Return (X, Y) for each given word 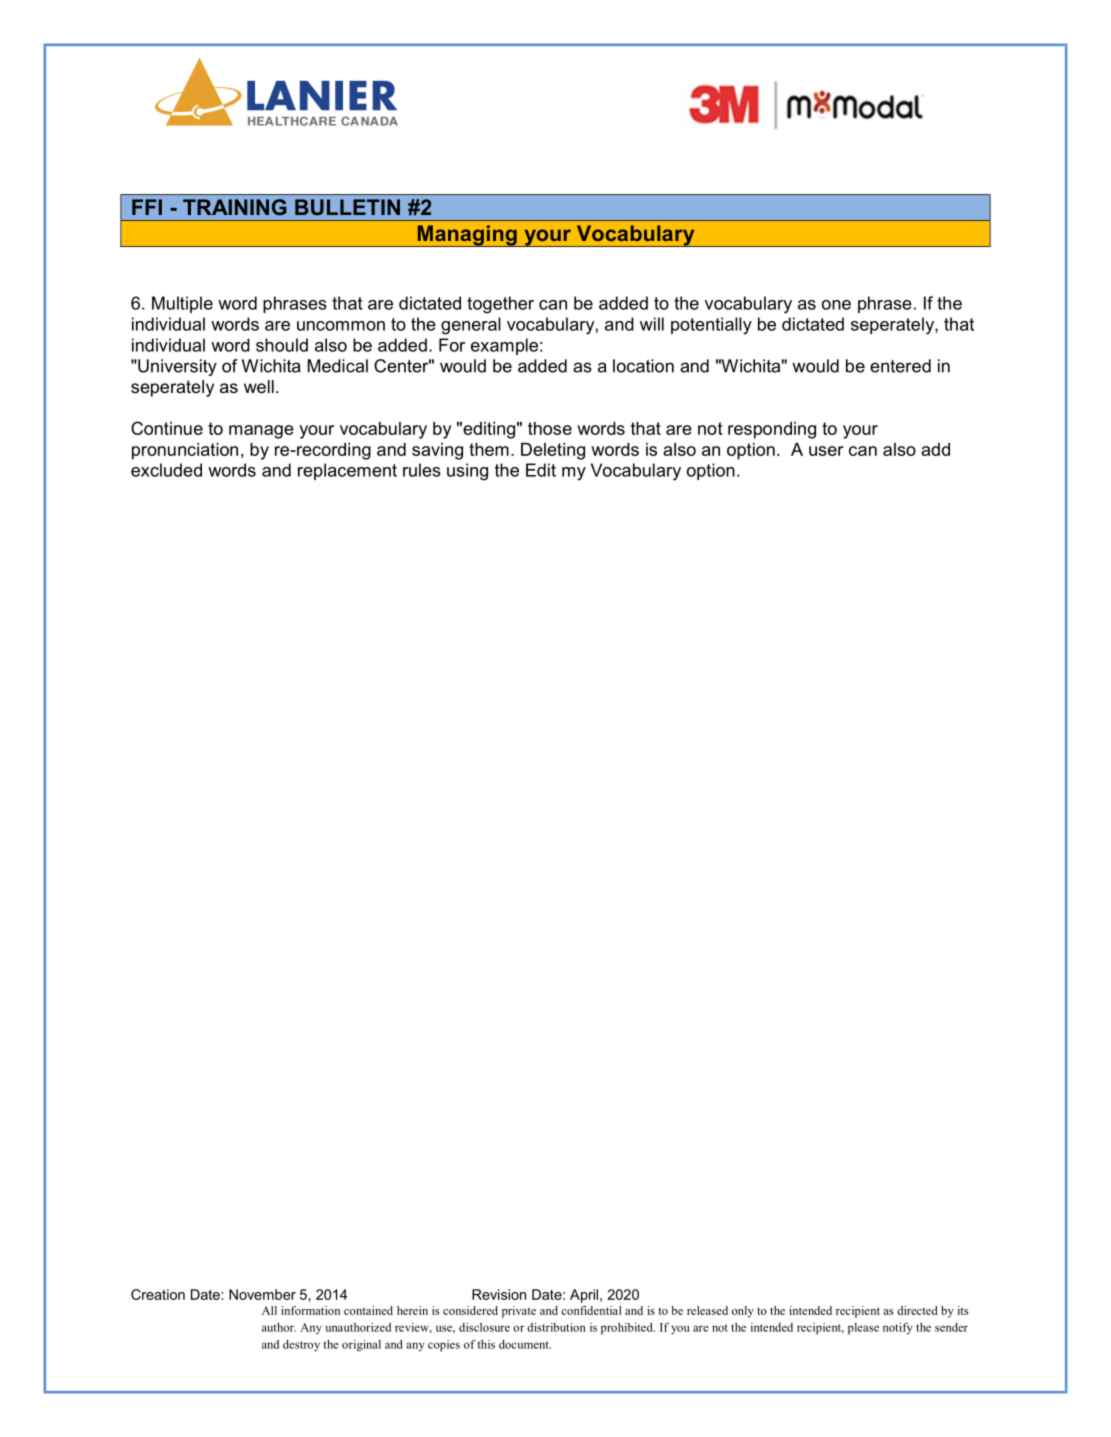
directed (917, 1310)
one (836, 305)
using (467, 472)
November (262, 1294)
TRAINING (235, 207)
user (826, 451)
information (310, 1310)
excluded (166, 470)
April (584, 1296)
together (500, 305)
